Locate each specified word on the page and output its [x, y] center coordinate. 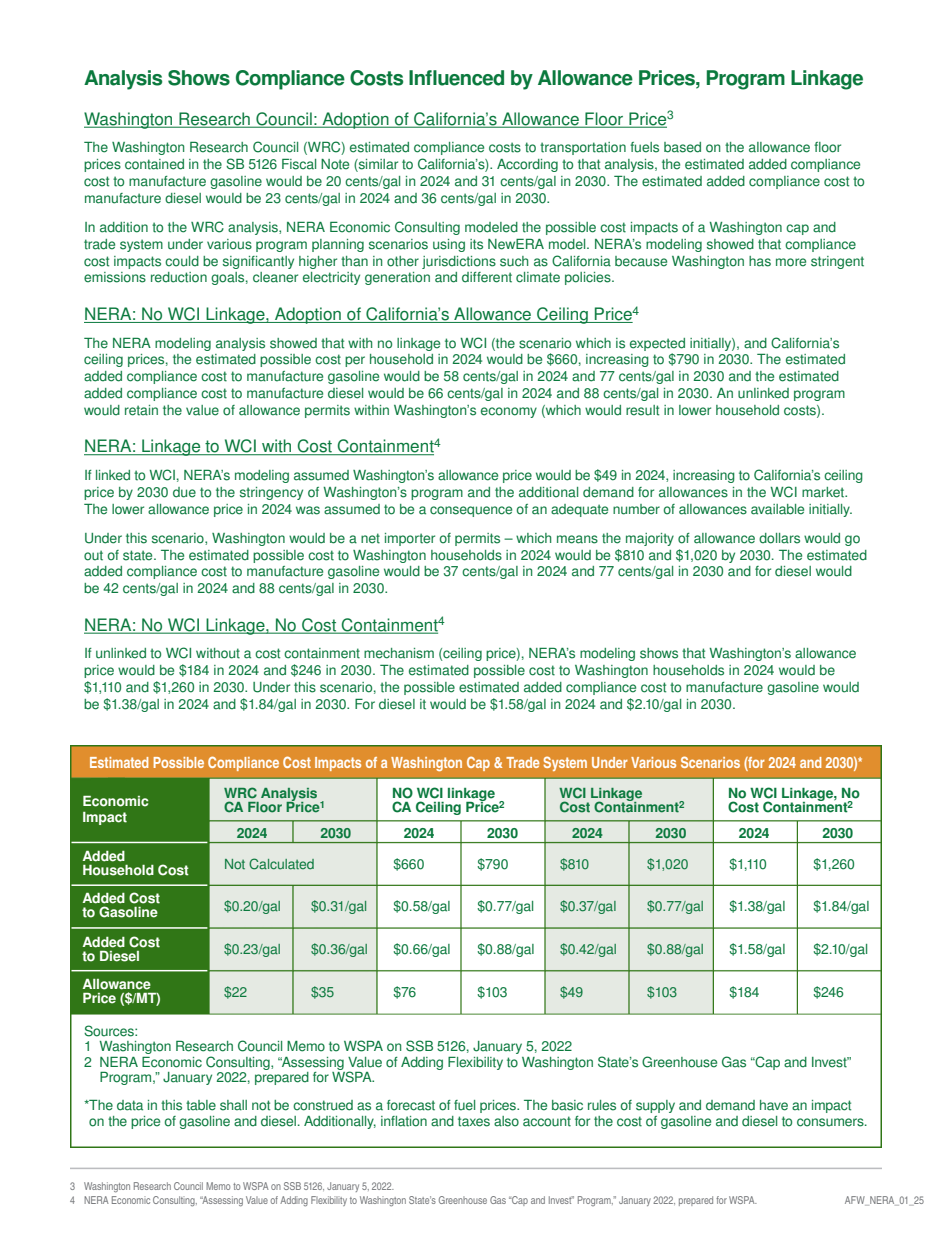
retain [141, 410]
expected [657, 344]
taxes [474, 1121]
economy [509, 412]
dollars [779, 538]
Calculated [281, 864]
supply [655, 1106]
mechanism [399, 653]
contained [154, 164]
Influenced [456, 78]
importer [410, 539]
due [184, 492]
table [201, 1105]
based [682, 147]
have [774, 1105]
